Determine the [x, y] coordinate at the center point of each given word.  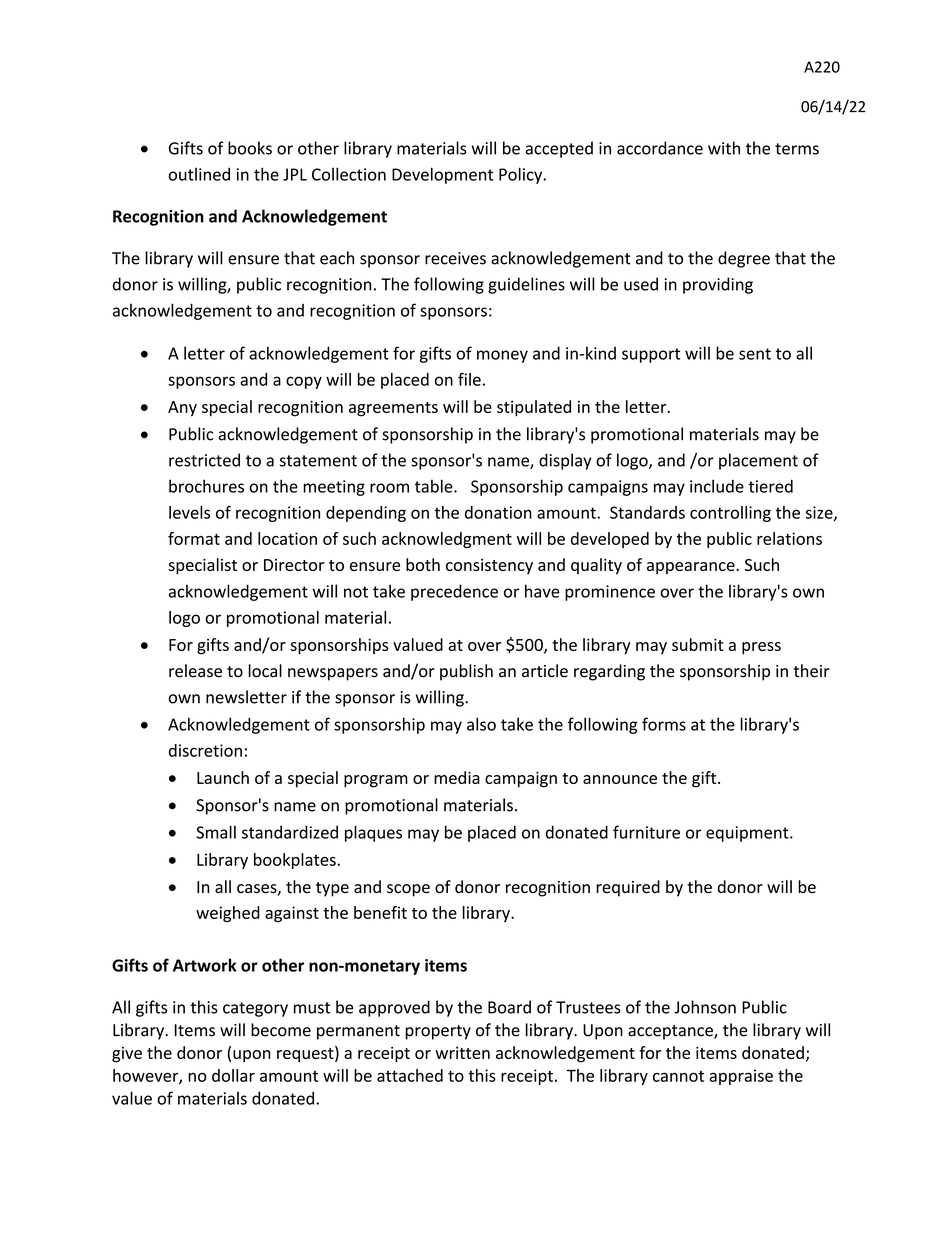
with [724, 148]
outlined [199, 174]
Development [442, 175]
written [462, 1053]
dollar [233, 1075]
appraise [741, 1077]
